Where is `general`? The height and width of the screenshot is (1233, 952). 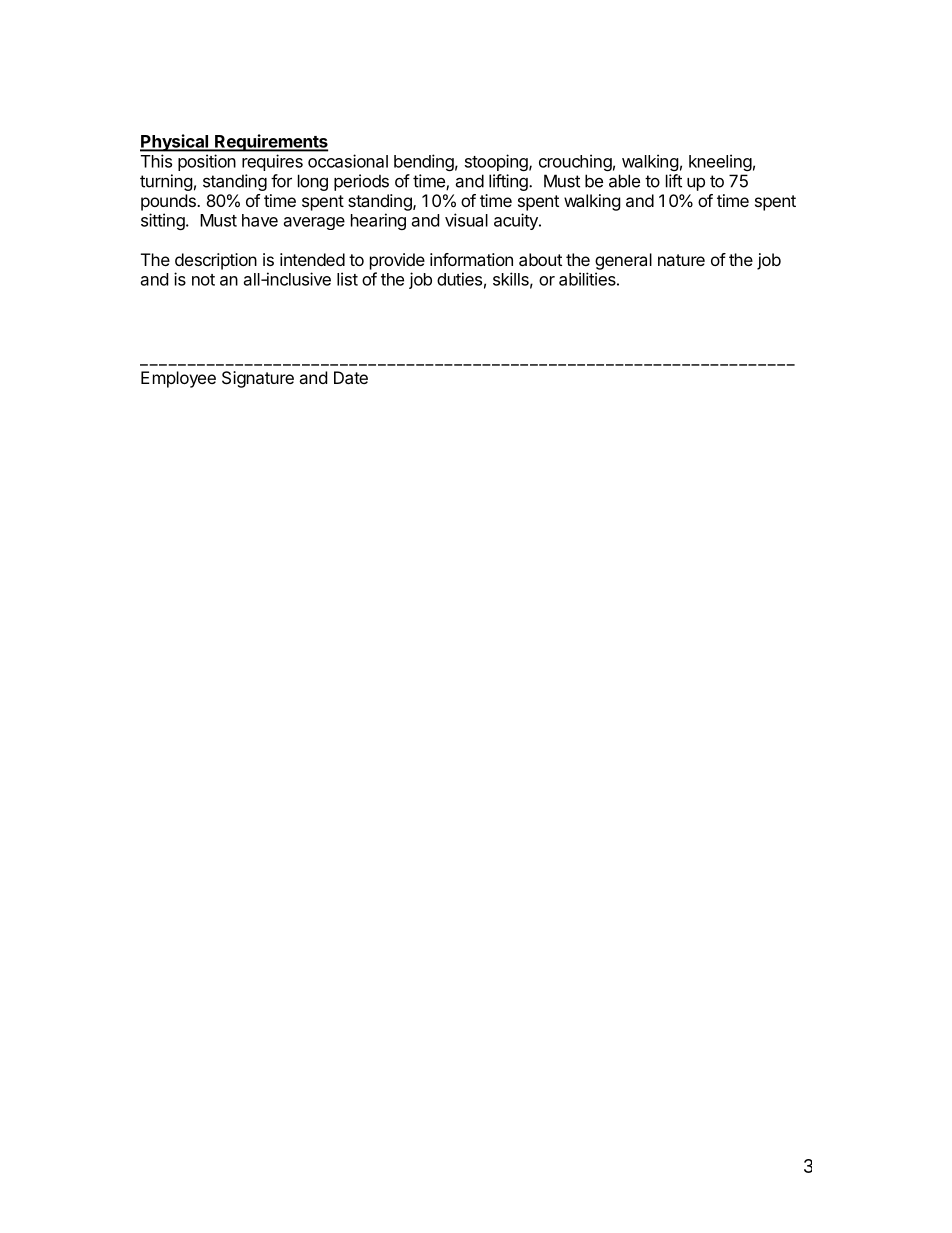 general is located at coordinates (623, 261).
